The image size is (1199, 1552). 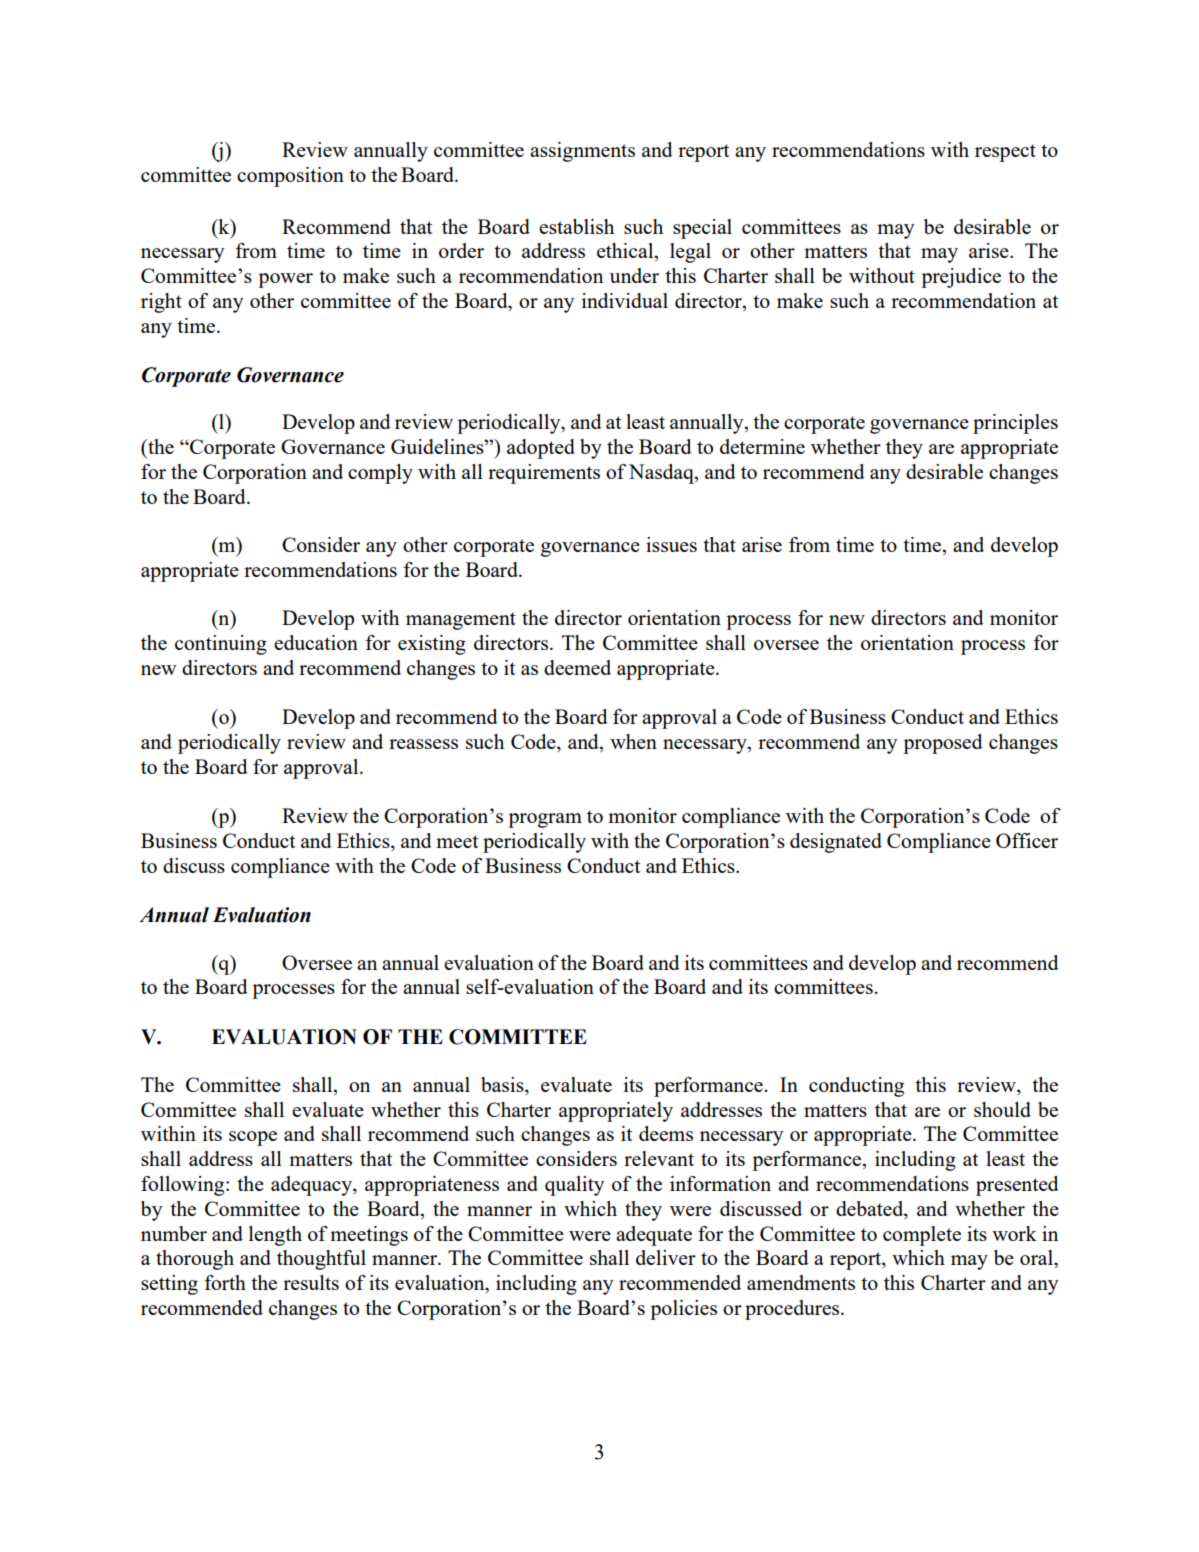 What do you see at coordinates (290, 177) in the document?
I see `composition` at bounding box center [290, 177].
